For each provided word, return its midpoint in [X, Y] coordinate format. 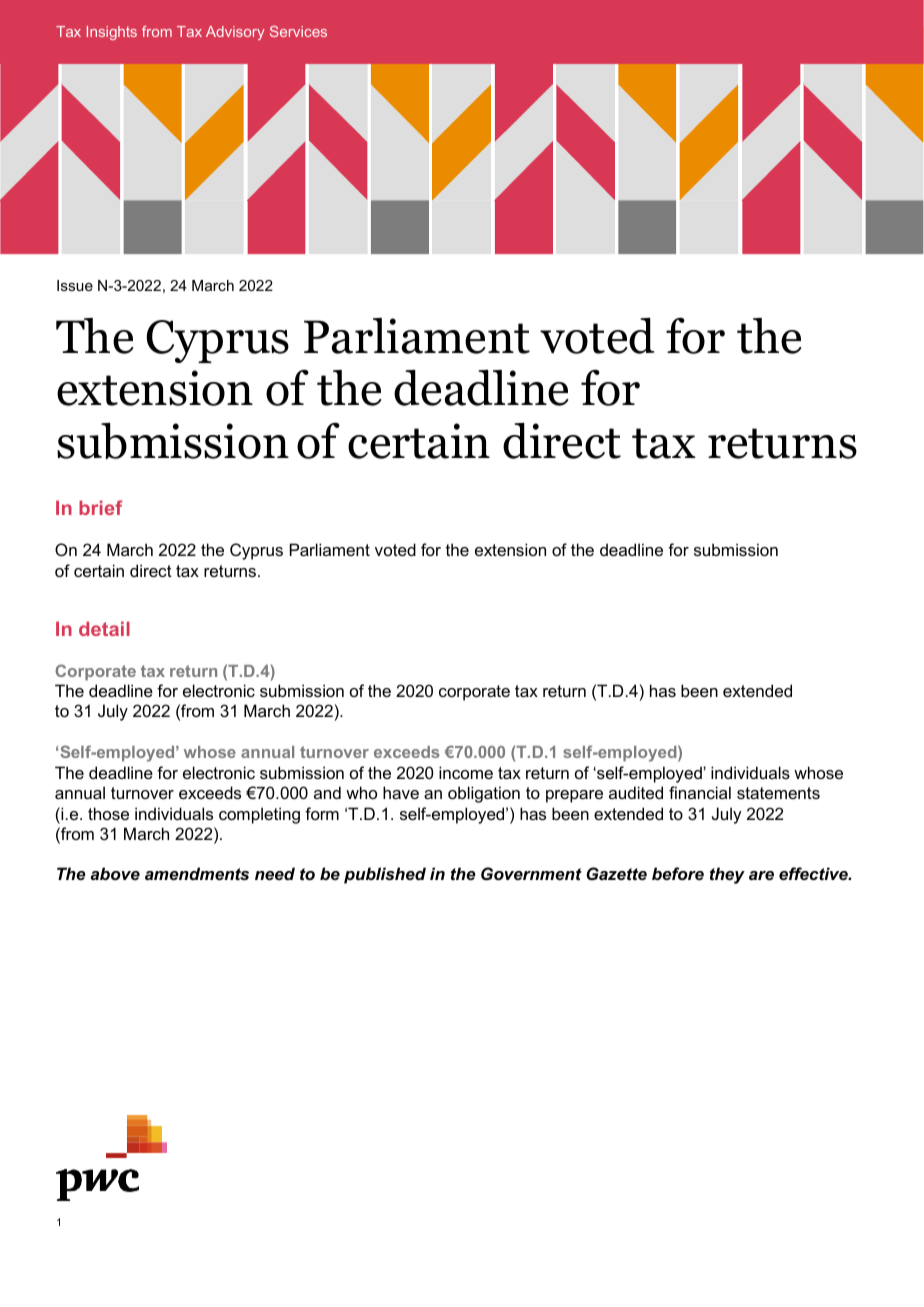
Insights [112, 33]
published [385, 875]
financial [700, 792]
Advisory [235, 33]
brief [101, 507]
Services [298, 31]
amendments [197, 873]
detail [104, 628]
